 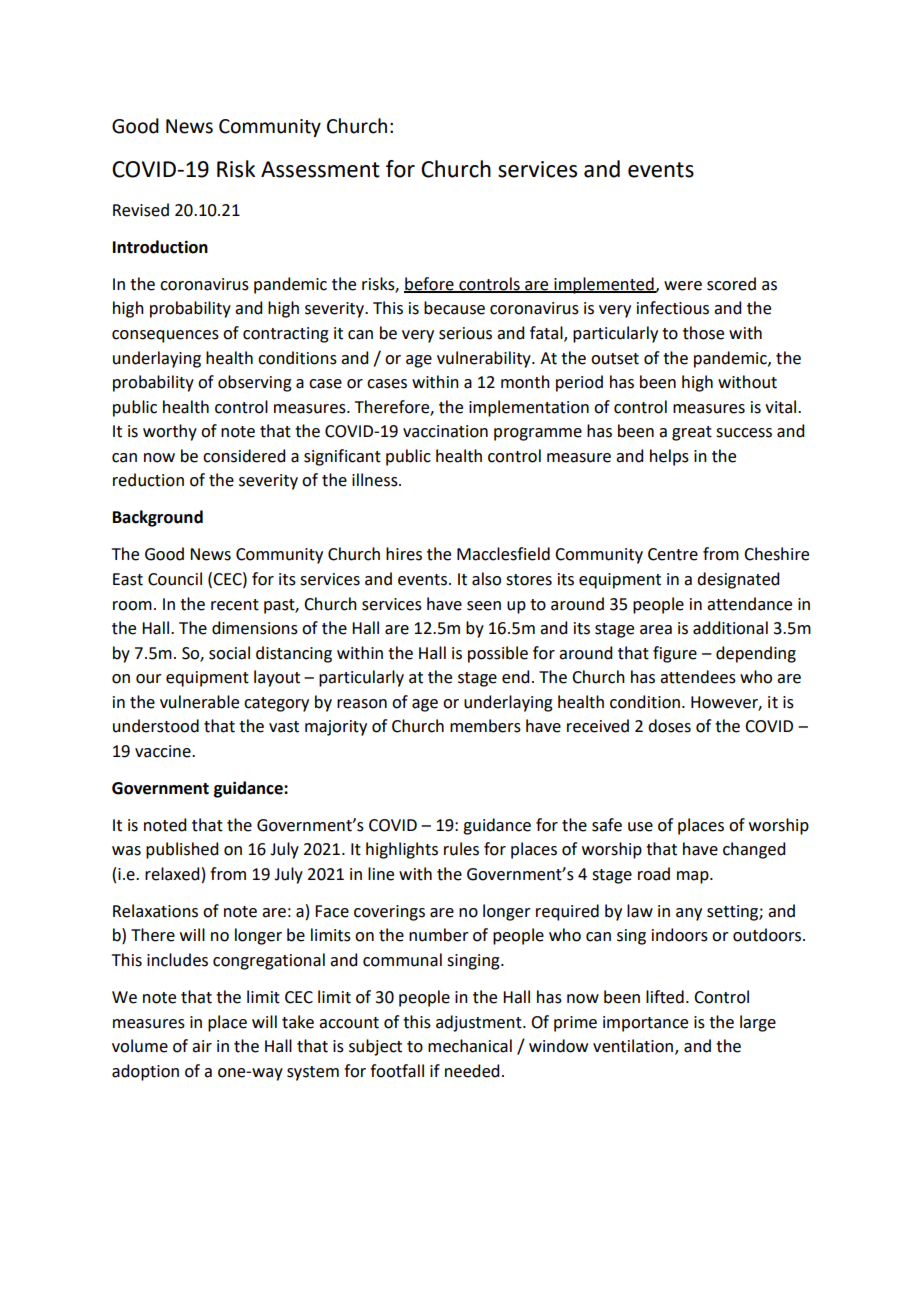 What do you see at coordinates (485, 726) in the screenshot?
I see `members` at bounding box center [485, 726].
